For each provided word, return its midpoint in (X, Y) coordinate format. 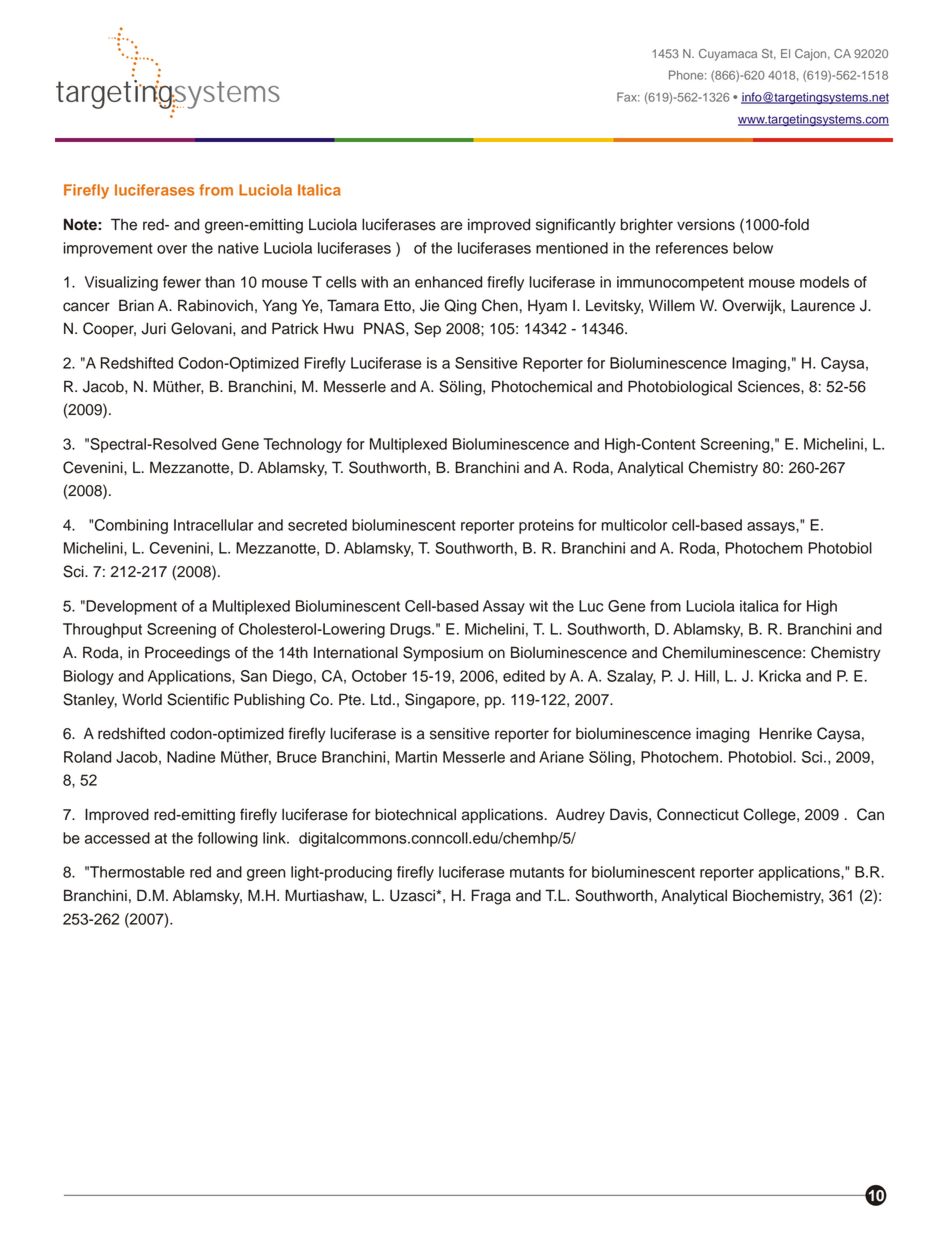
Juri (153, 328)
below (753, 248)
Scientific (198, 699)
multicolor (634, 525)
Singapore (440, 701)
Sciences (770, 386)
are (452, 226)
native (238, 248)
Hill (705, 676)
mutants (537, 872)
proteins (546, 526)
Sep (427, 330)
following (228, 839)
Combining (131, 526)
